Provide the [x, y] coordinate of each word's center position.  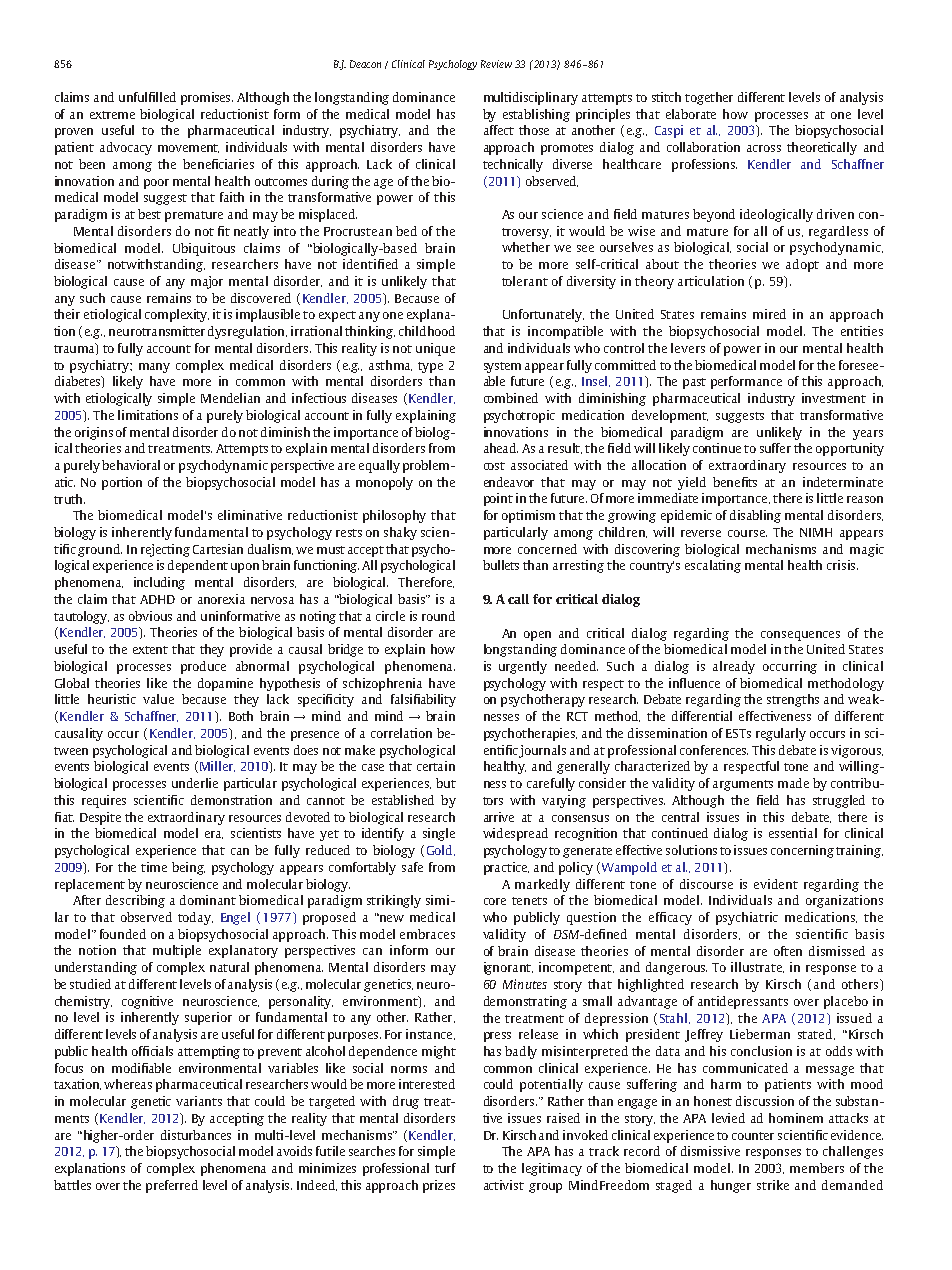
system [502, 367]
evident [776, 884]
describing [135, 901]
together [709, 98]
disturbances [196, 1135]
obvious [150, 616]
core [495, 901]
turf [445, 1168]
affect [499, 130]
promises [207, 98]
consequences [800, 636]
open [537, 636]
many [154, 368]
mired [769, 314]
